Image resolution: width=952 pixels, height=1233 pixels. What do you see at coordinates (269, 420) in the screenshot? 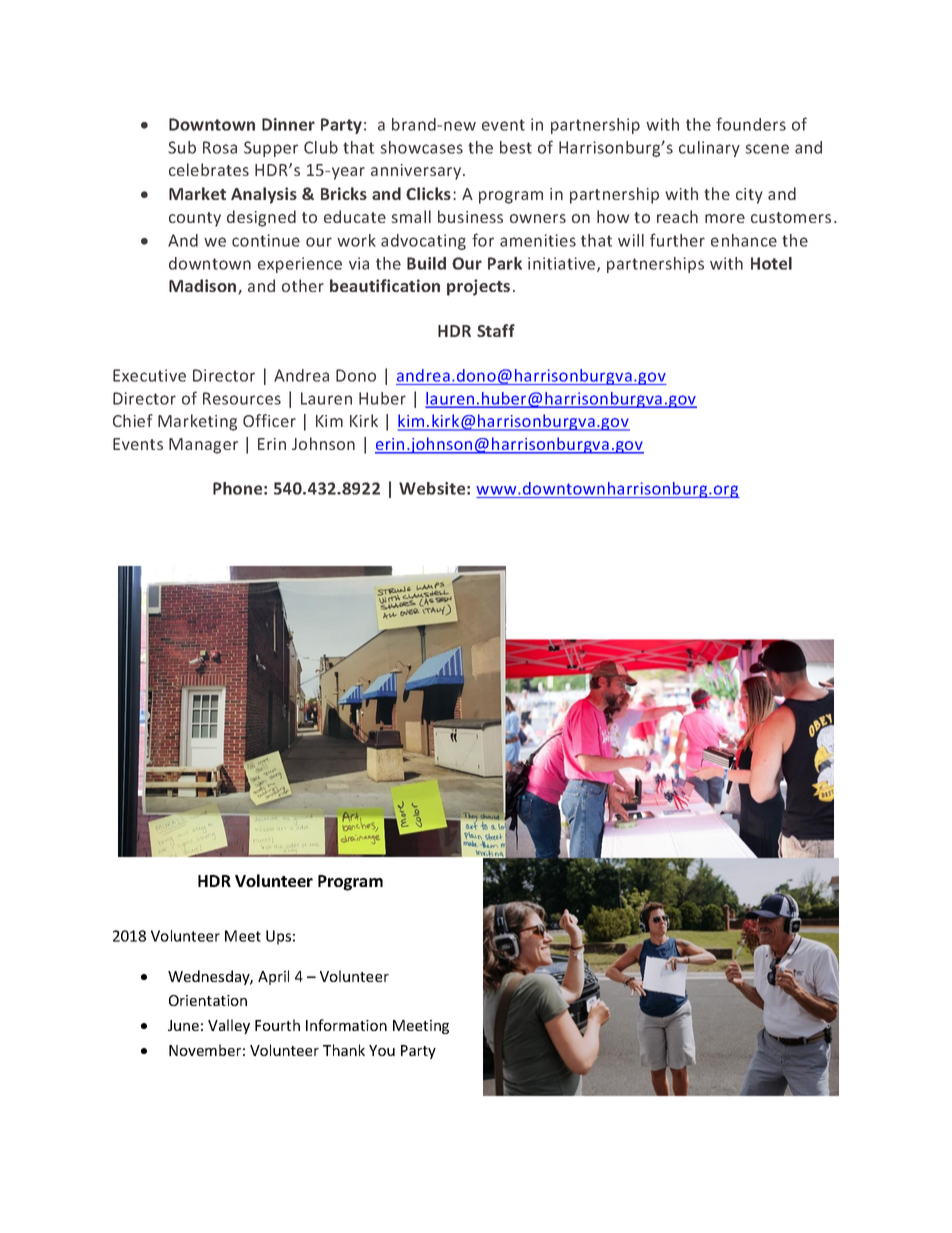
I see `Officer` at bounding box center [269, 420].
